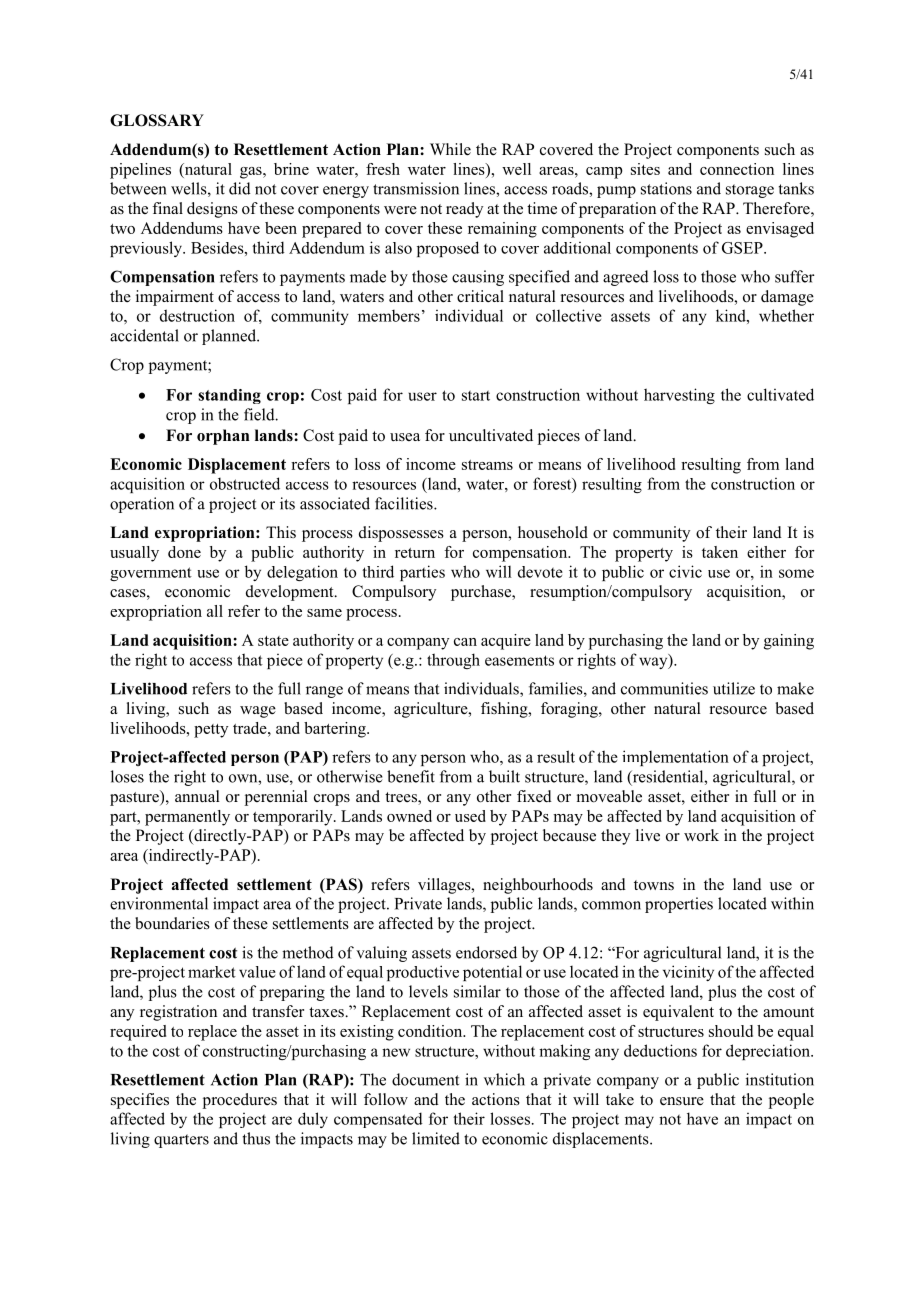 The height and width of the screenshot is (1308, 924). What do you see at coordinates (465, 642) in the screenshot?
I see `can` at bounding box center [465, 642].
